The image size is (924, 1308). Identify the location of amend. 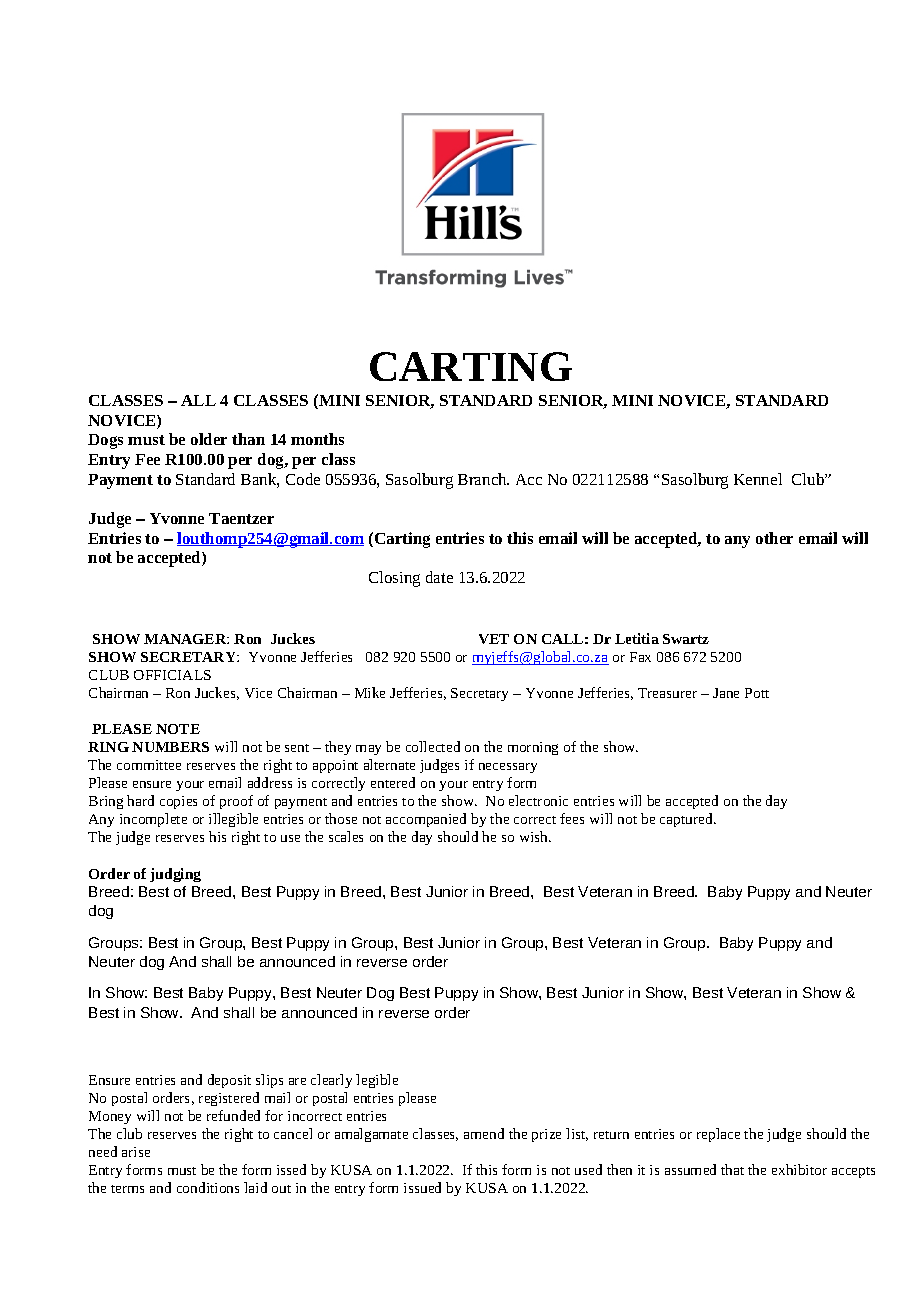
(484, 1133).
